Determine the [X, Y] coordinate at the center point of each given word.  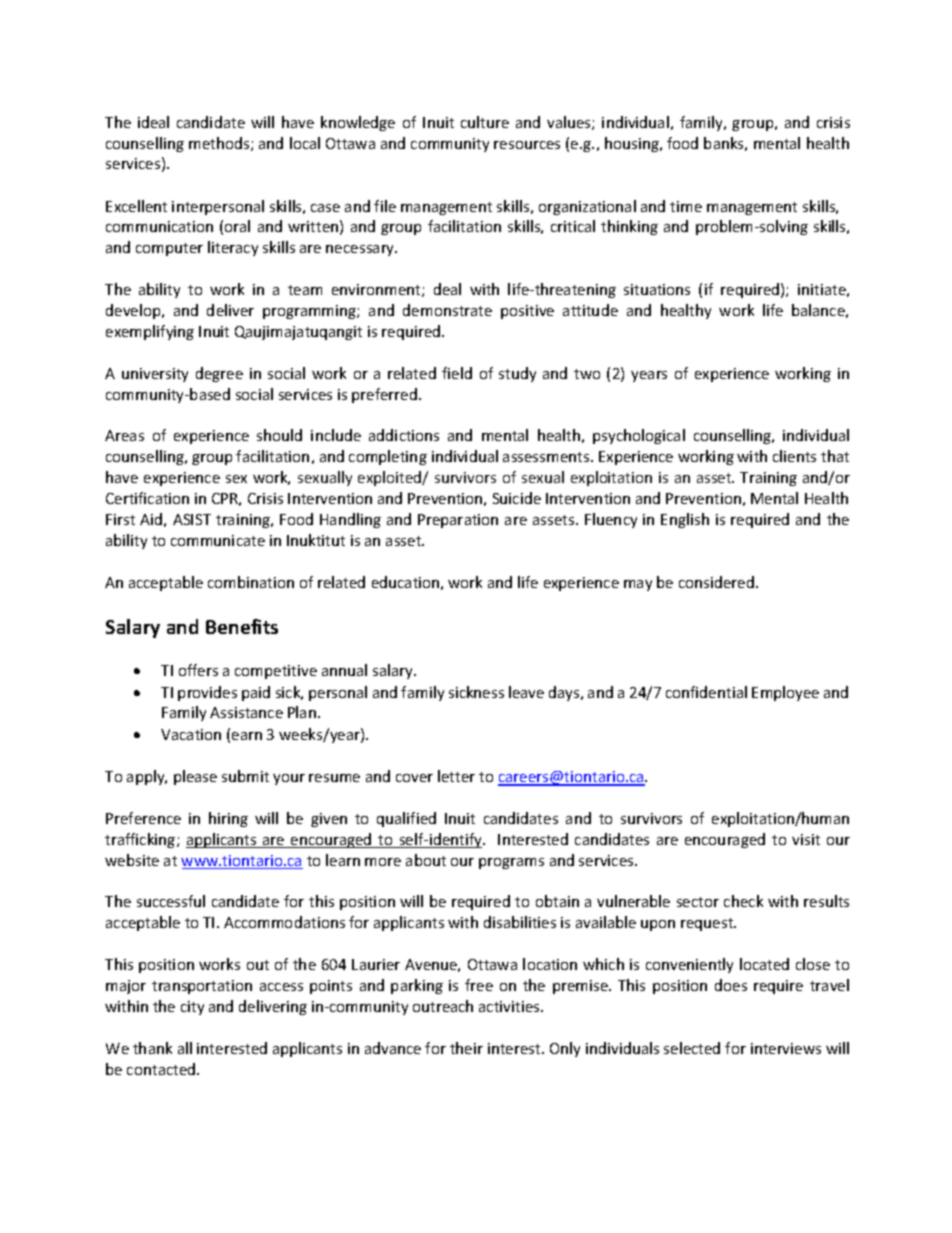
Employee [785, 693]
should [279, 435]
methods [220, 144]
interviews [786, 1048]
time [686, 206]
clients [794, 456]
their [466, 1048]
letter [456, 776]
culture [485, 122]
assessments [547, 457]
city [192, 1008]
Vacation [191, 734]
